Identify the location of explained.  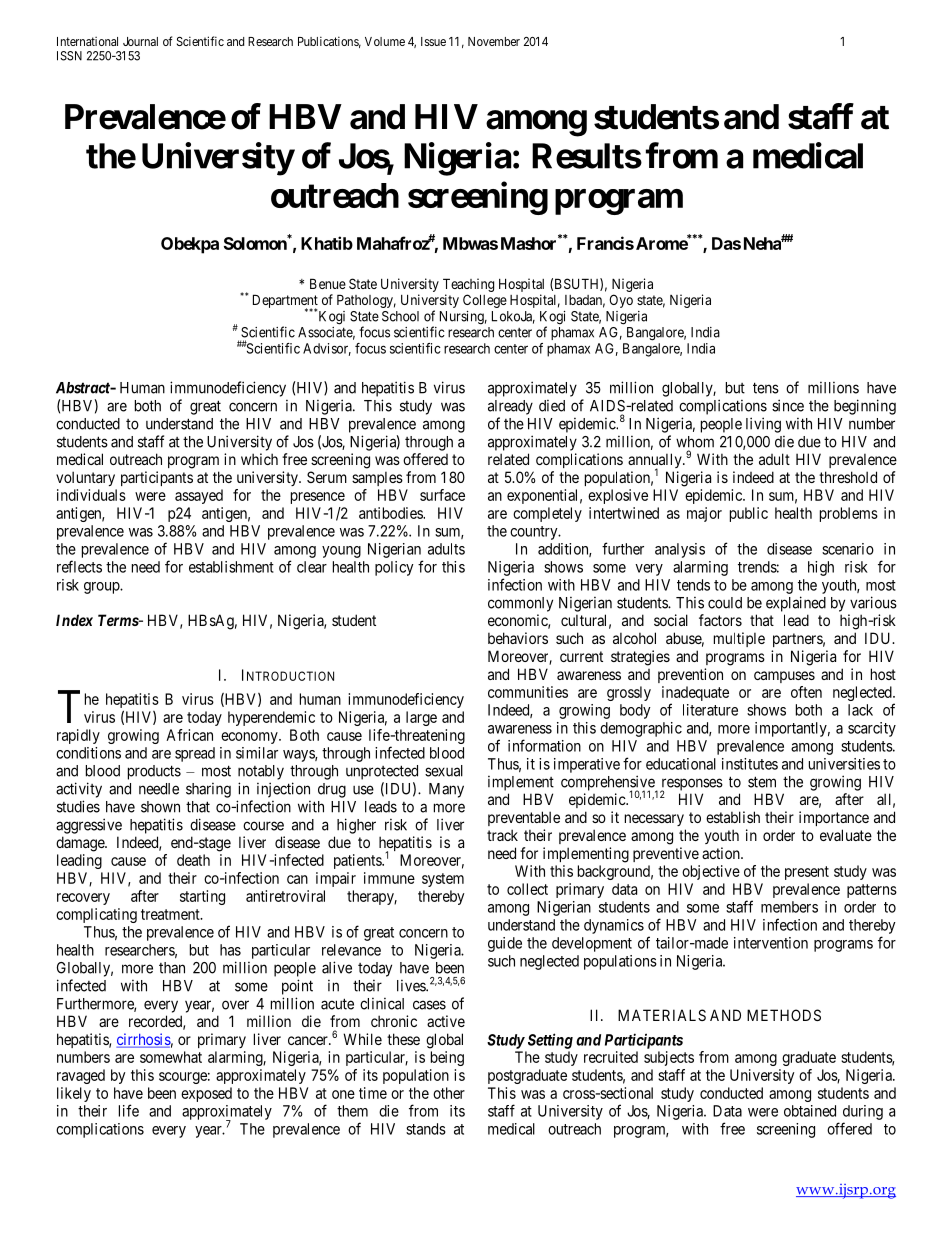
(796, 604).
